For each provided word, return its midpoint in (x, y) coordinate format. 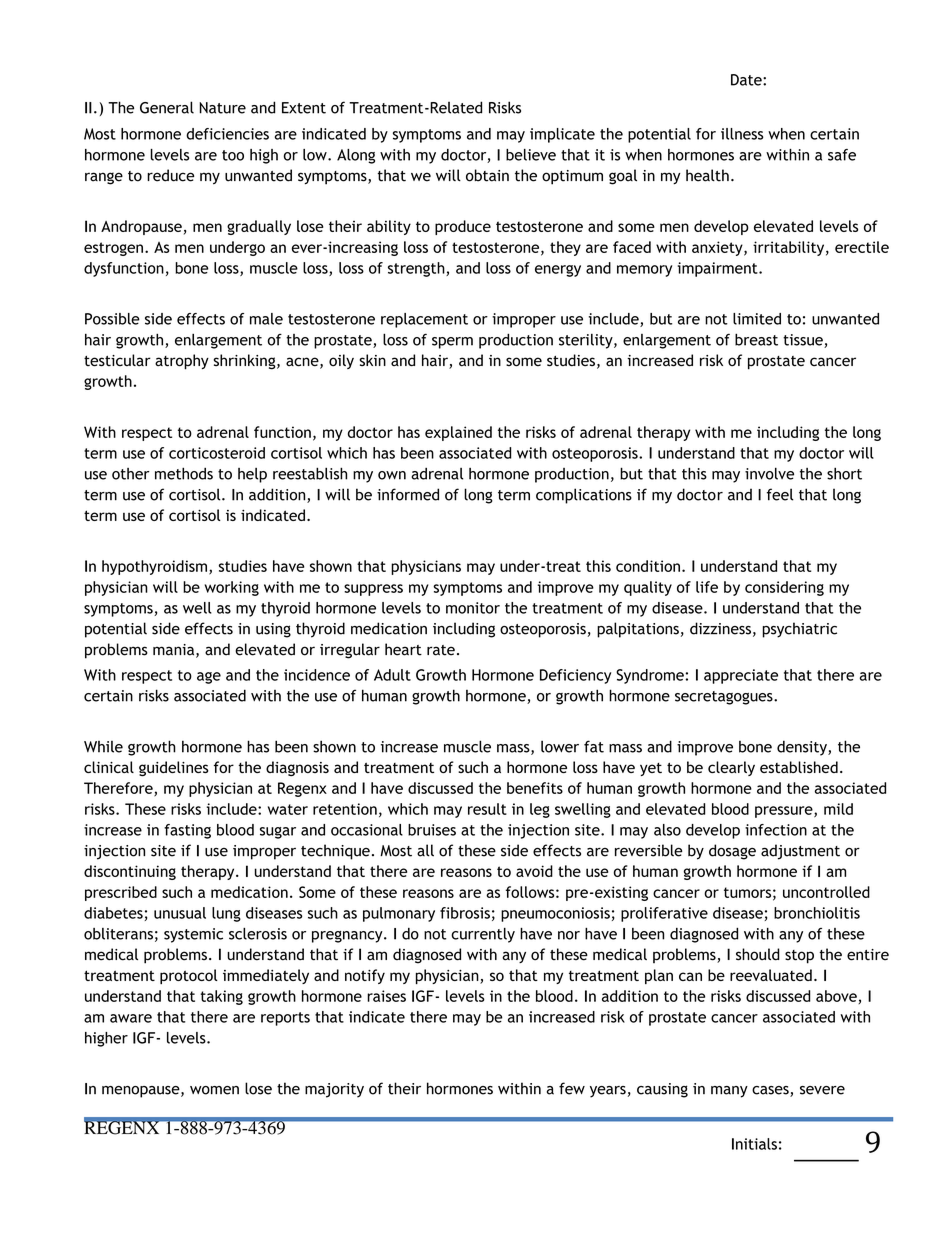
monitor (473, 608)
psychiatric (800, 630)
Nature (222, 108)
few (572, 1088)
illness (742, 134)
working (232, 588)
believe (531, 155)
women (214, 1090)
